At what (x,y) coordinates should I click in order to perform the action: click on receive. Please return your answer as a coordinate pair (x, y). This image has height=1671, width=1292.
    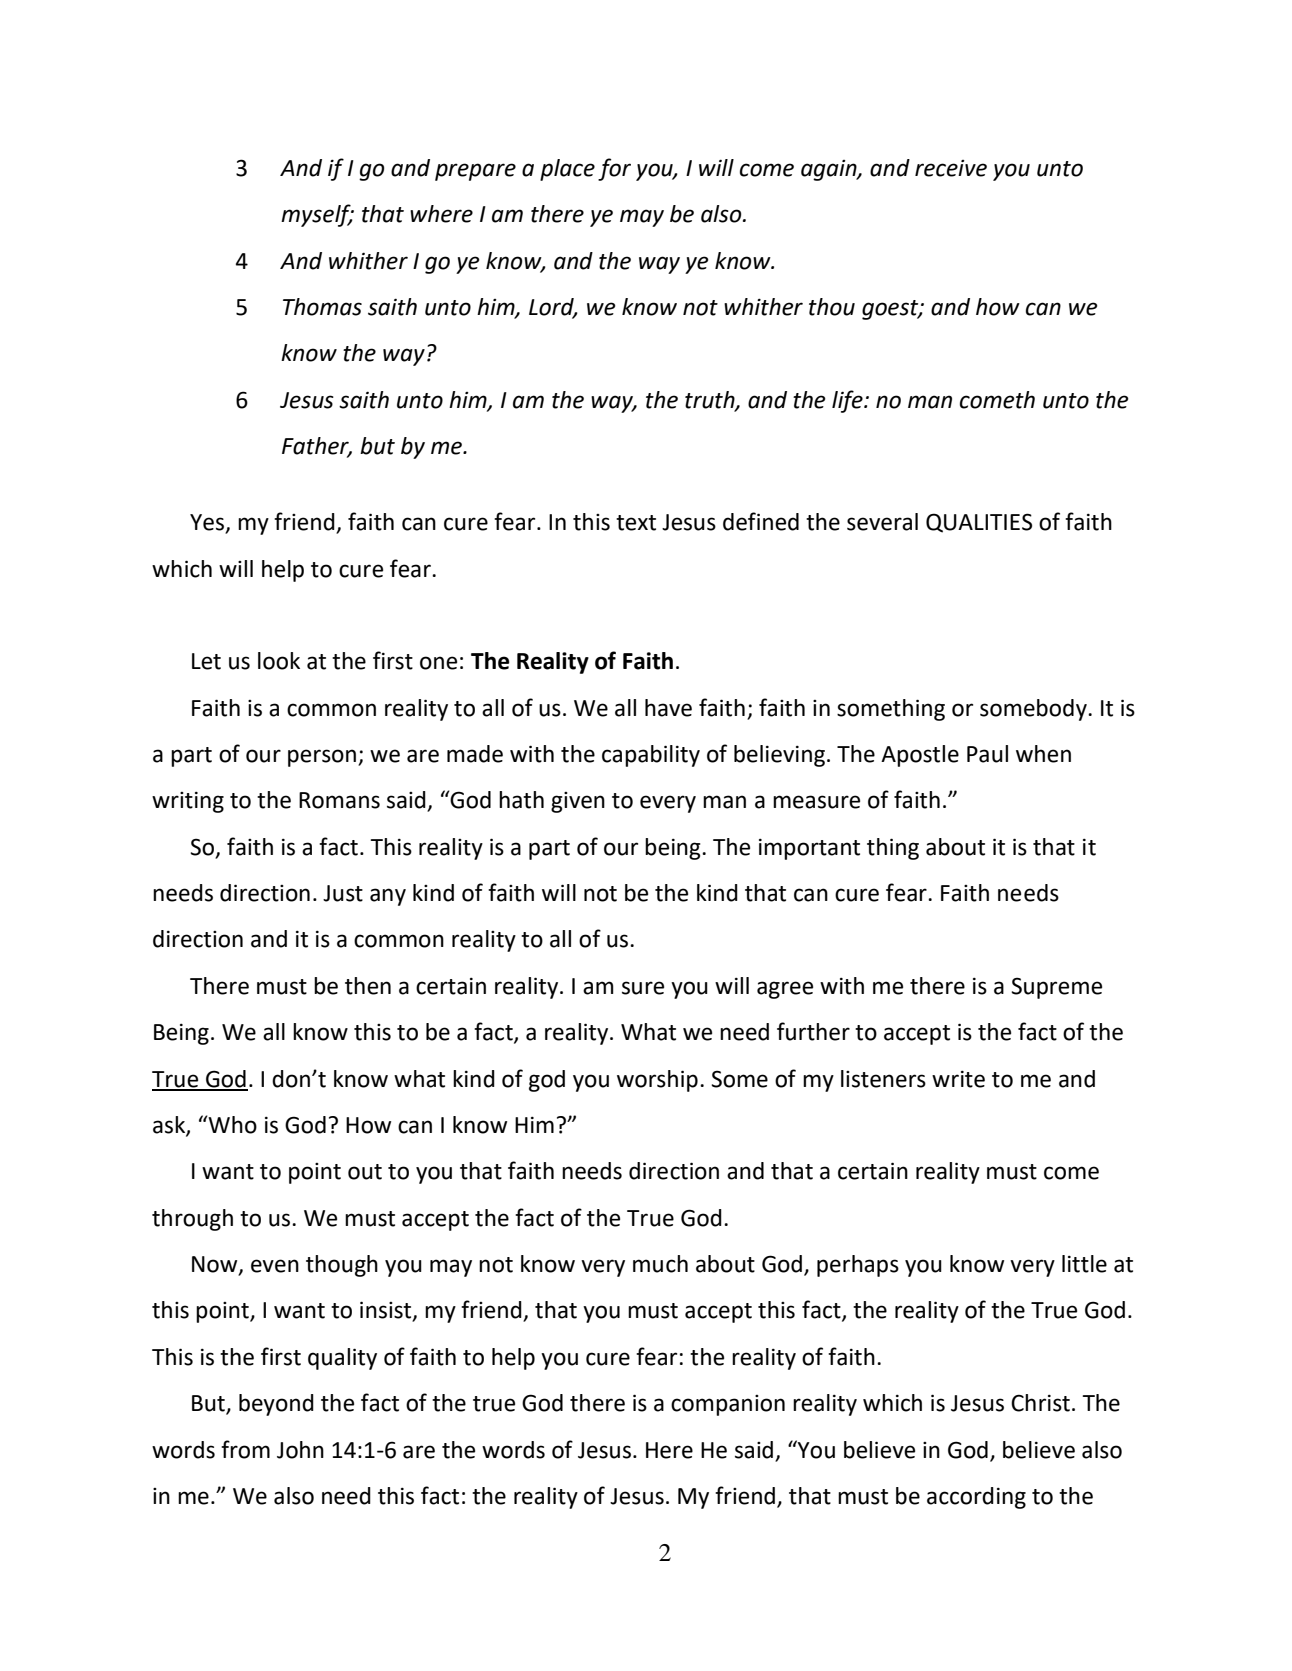
    Looking at the image, I should click on (951, 168).
